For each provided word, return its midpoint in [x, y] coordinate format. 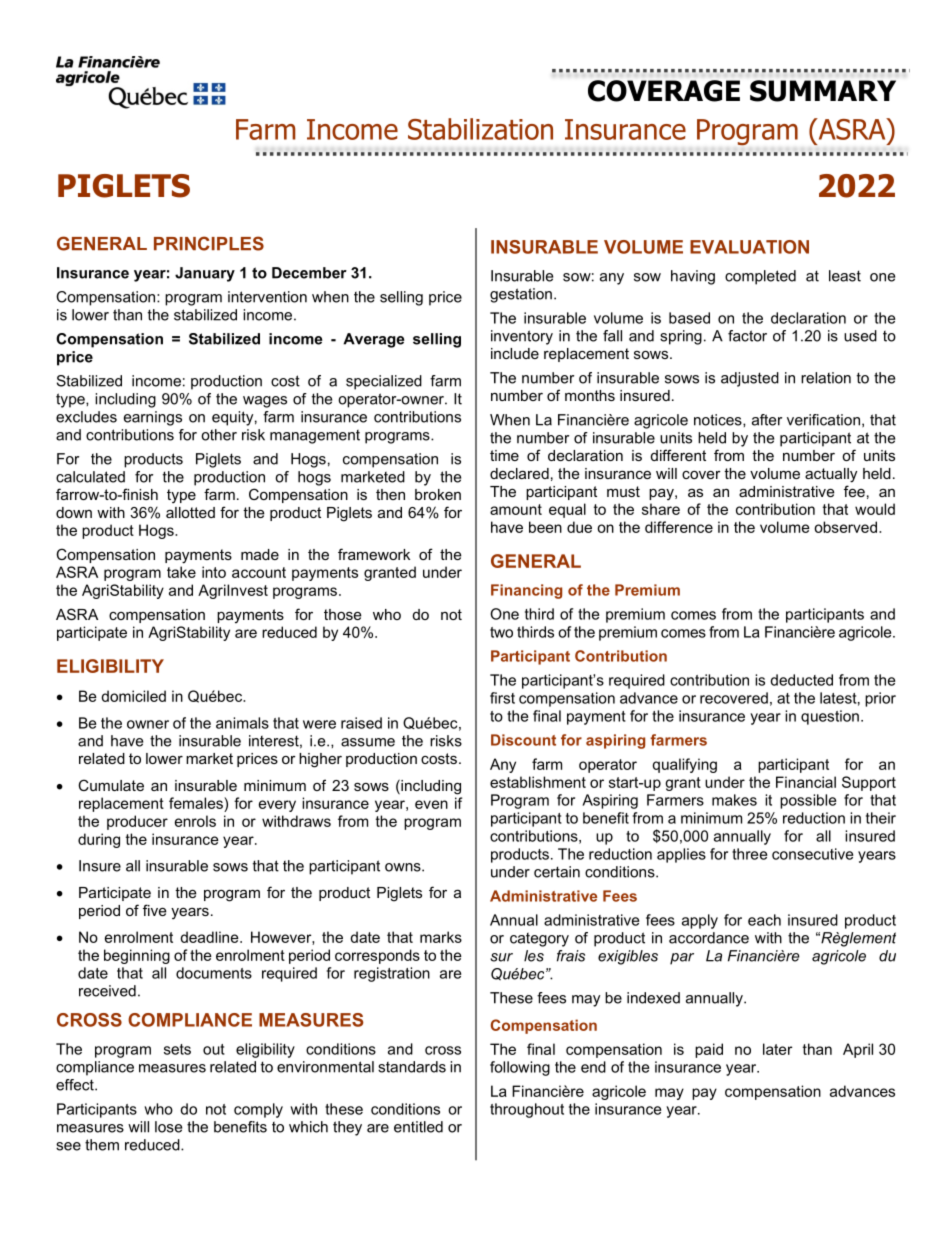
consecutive [812, 854]
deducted [801, 680]
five [155, 910]
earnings [153, 418]
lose [168, 1127]
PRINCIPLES [209, 243]
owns [404, 867]
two [501, 632]
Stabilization [480, 129]
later [777, 1049]
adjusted [750, 379]
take [181, 572]
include [515, 353]
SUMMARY [823, 91]
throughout [527, 1110]
